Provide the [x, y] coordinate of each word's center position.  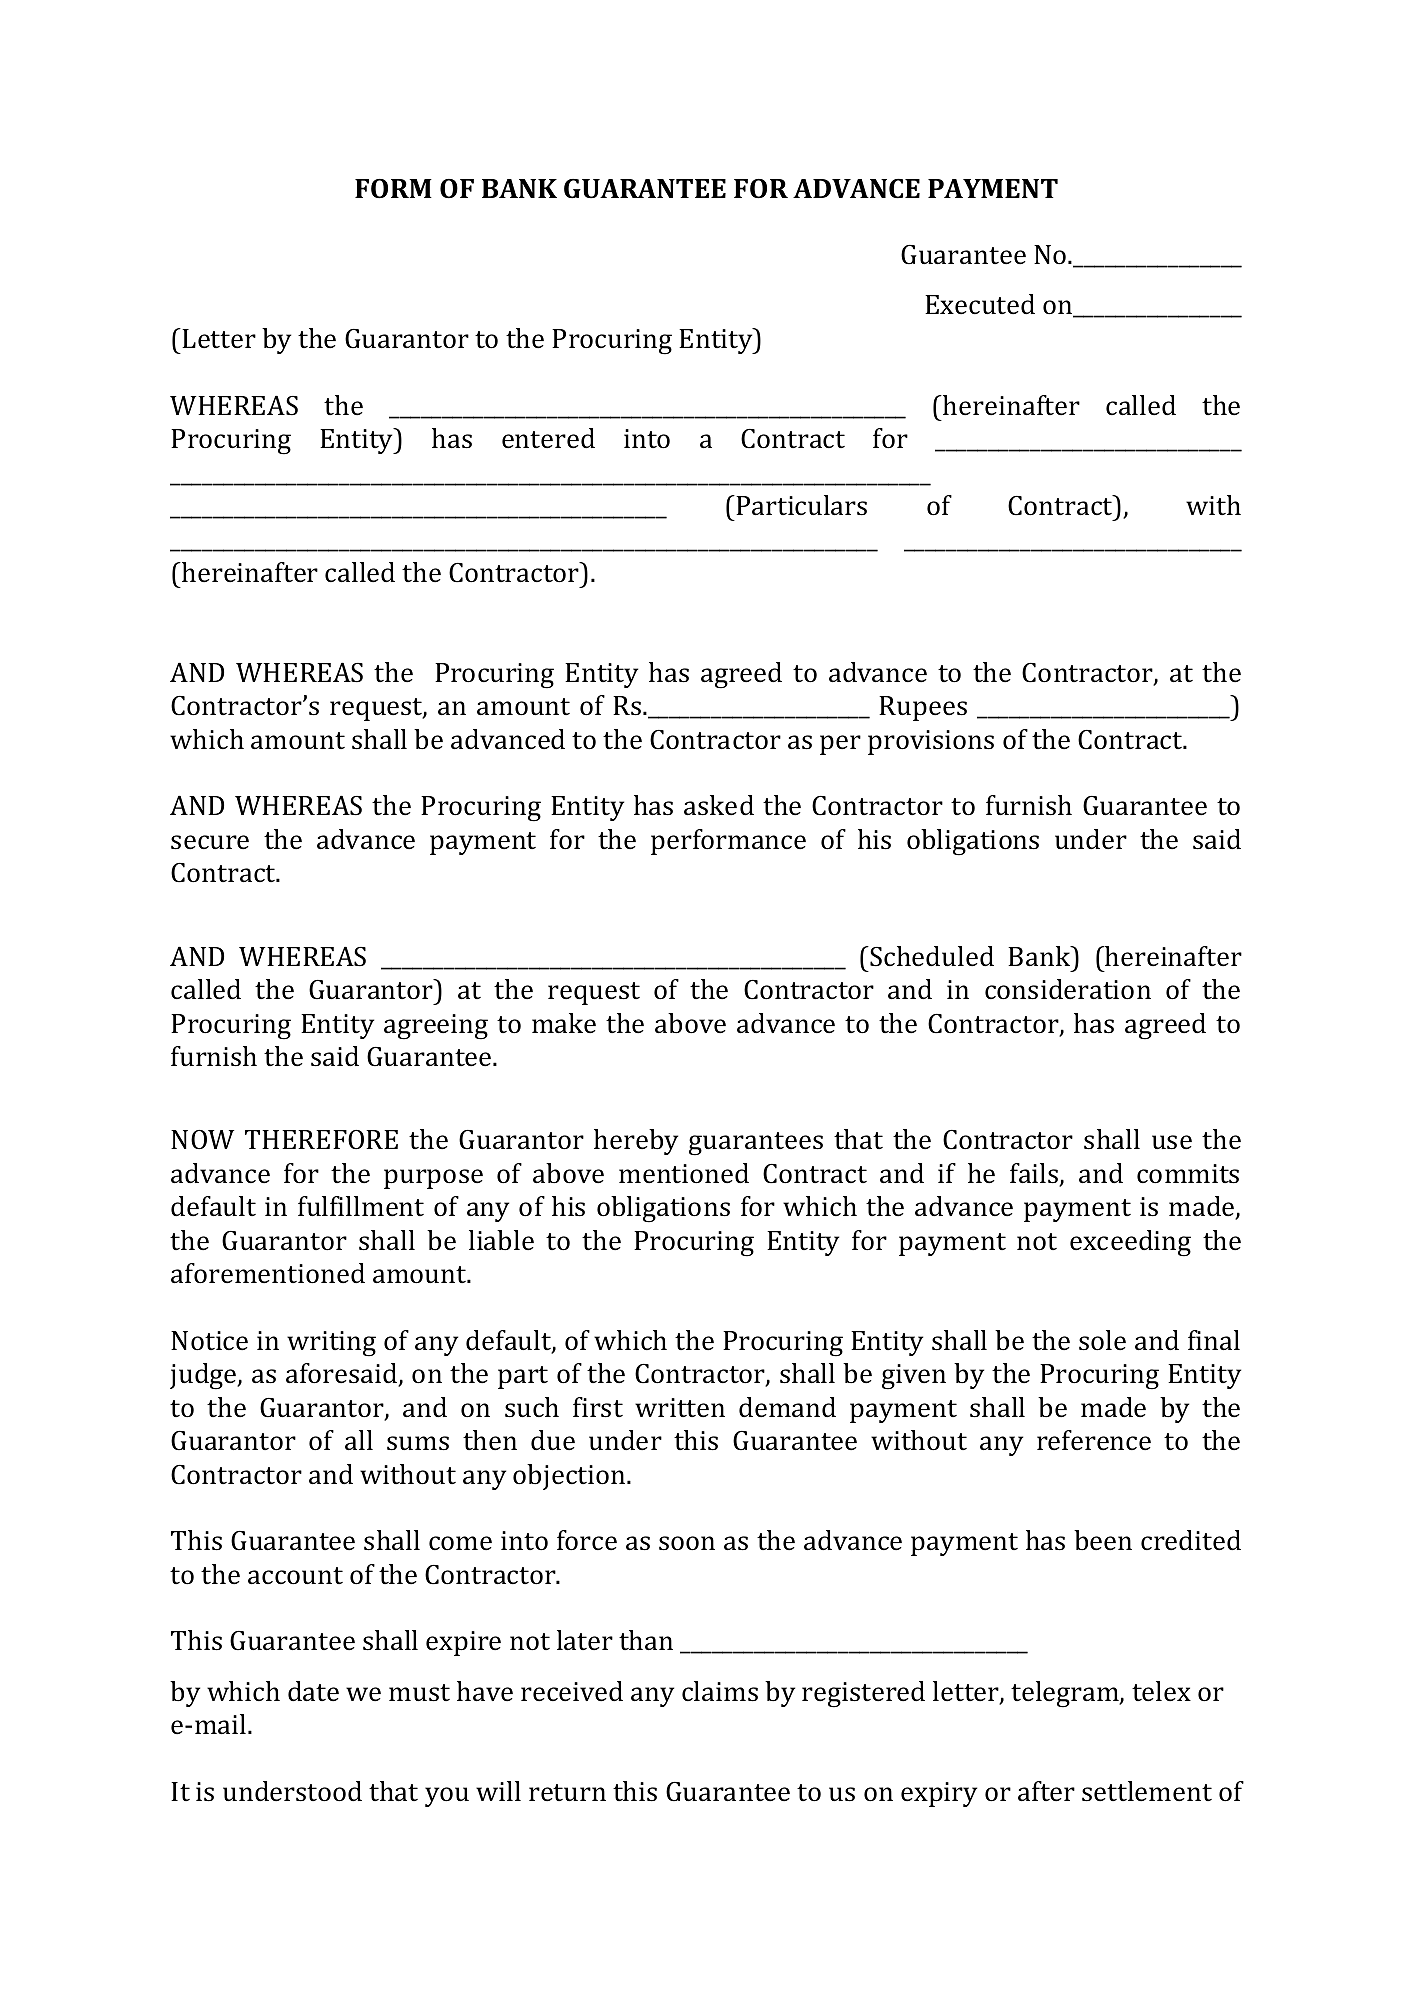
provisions [931, 742]
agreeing [436, 1027]
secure [210, 842]
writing [331, 1344]
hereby [636, 1142]
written [680, 1408]
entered [548, 438]
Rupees [923, 708]
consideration [1068, 989]
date [313, 1691]
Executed [980, 304]
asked [719, 805]
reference [1094, 1440]
